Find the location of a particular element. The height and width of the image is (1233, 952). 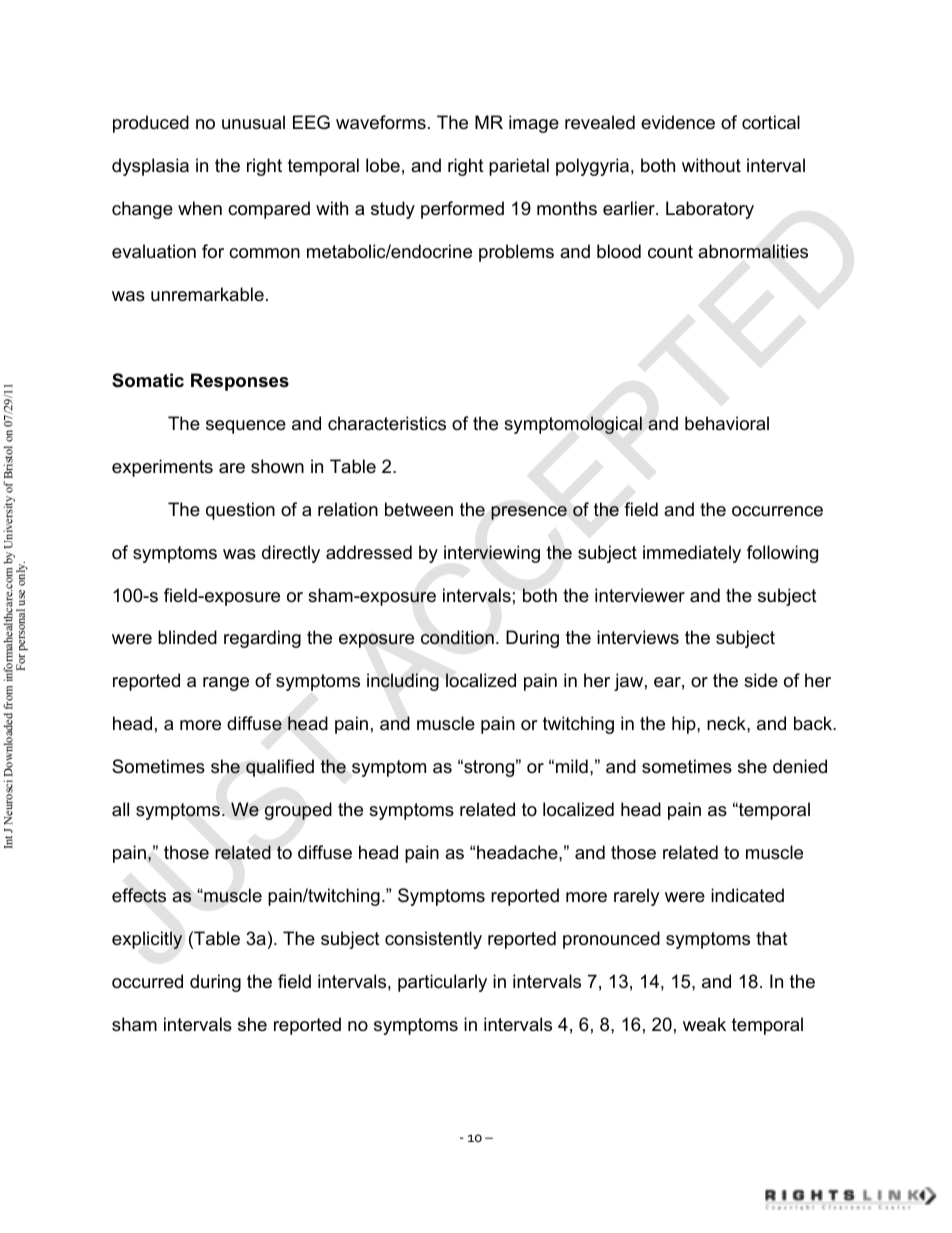

mild is located at coordinates (572, 766).
